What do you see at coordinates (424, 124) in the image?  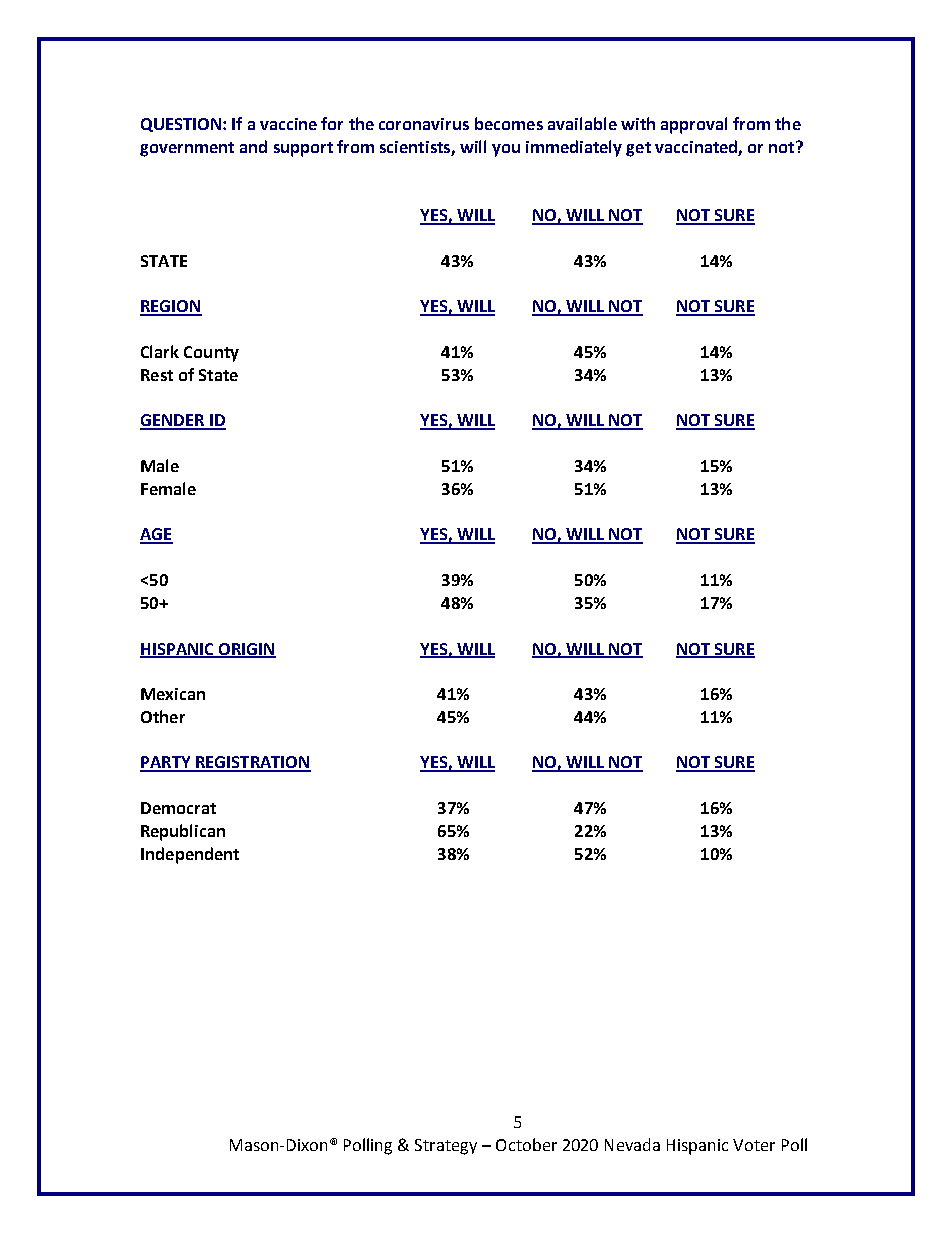 I see `coronavirus` at bounding box center [424, 124].
